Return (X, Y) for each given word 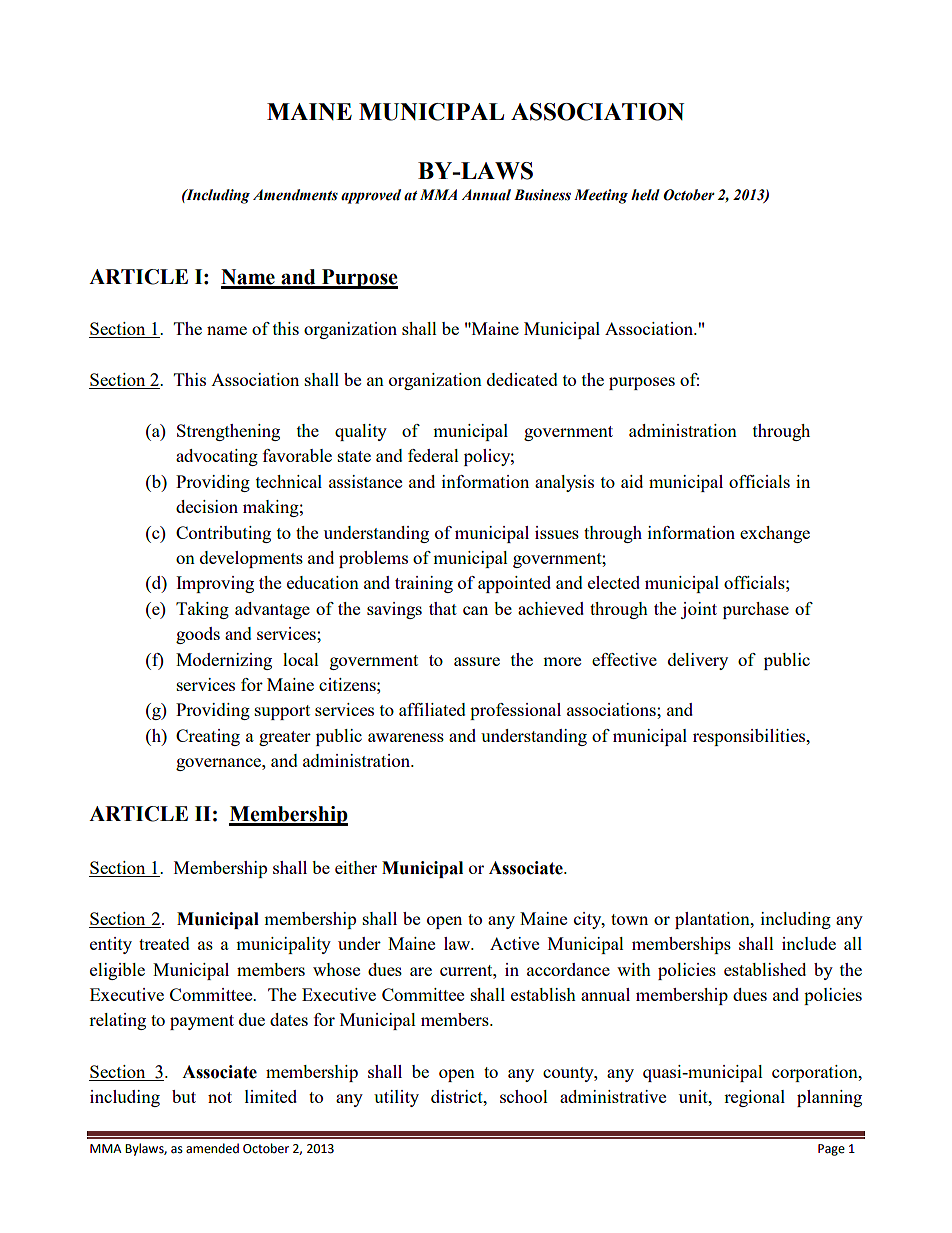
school (524, 1096)
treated (164, 943)
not (220, 1097)
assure (477, 661)
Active (514, 943)
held (645, 195)
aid (632, 481)
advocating (217, 457)
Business (542, 195)
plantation (713, 920)
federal (433, 455)
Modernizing (224, 661)
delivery (698, 661)
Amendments (295, 195)
